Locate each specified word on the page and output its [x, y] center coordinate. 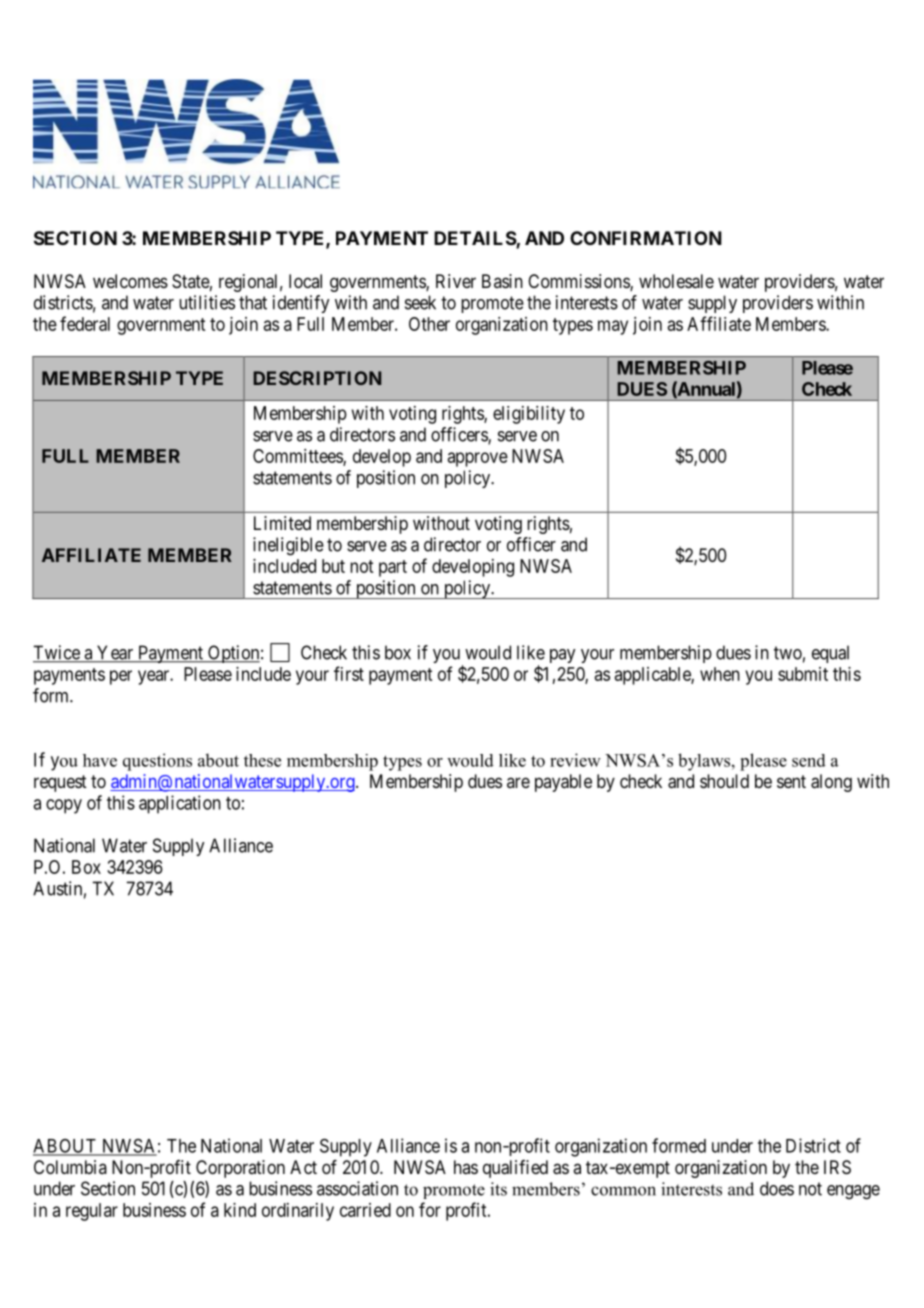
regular [92, 1212]
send [809, 760]
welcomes [130, 281]
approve [478, 459]
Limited [282, 523]
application [180, 804]
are [518, 782]
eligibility [529, 415]
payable [563, 783]
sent [791, 781]
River [456, 281]
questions [157, 762]
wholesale [676, 281]
